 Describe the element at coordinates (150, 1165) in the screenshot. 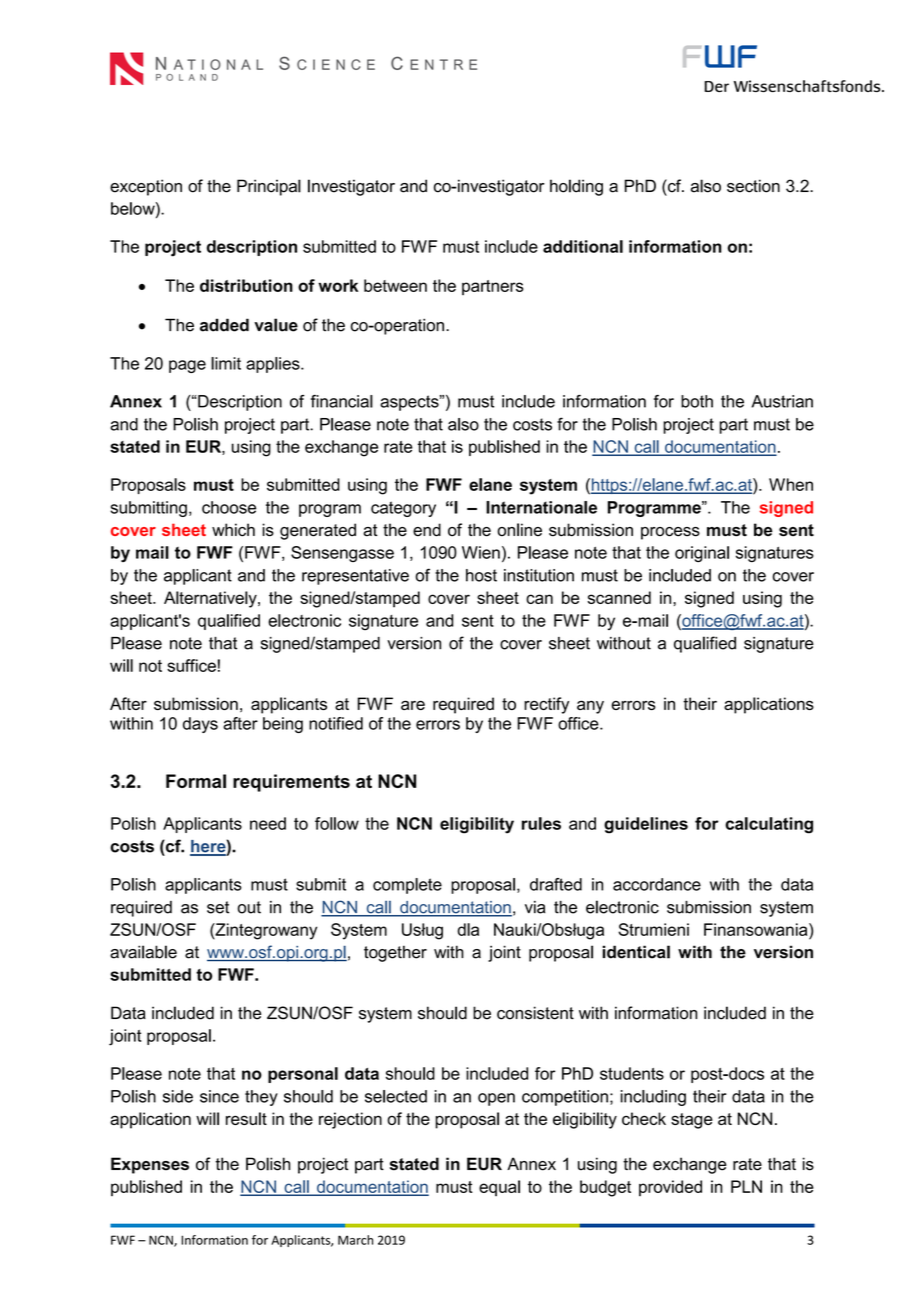

I see `Expenses` at that location.
